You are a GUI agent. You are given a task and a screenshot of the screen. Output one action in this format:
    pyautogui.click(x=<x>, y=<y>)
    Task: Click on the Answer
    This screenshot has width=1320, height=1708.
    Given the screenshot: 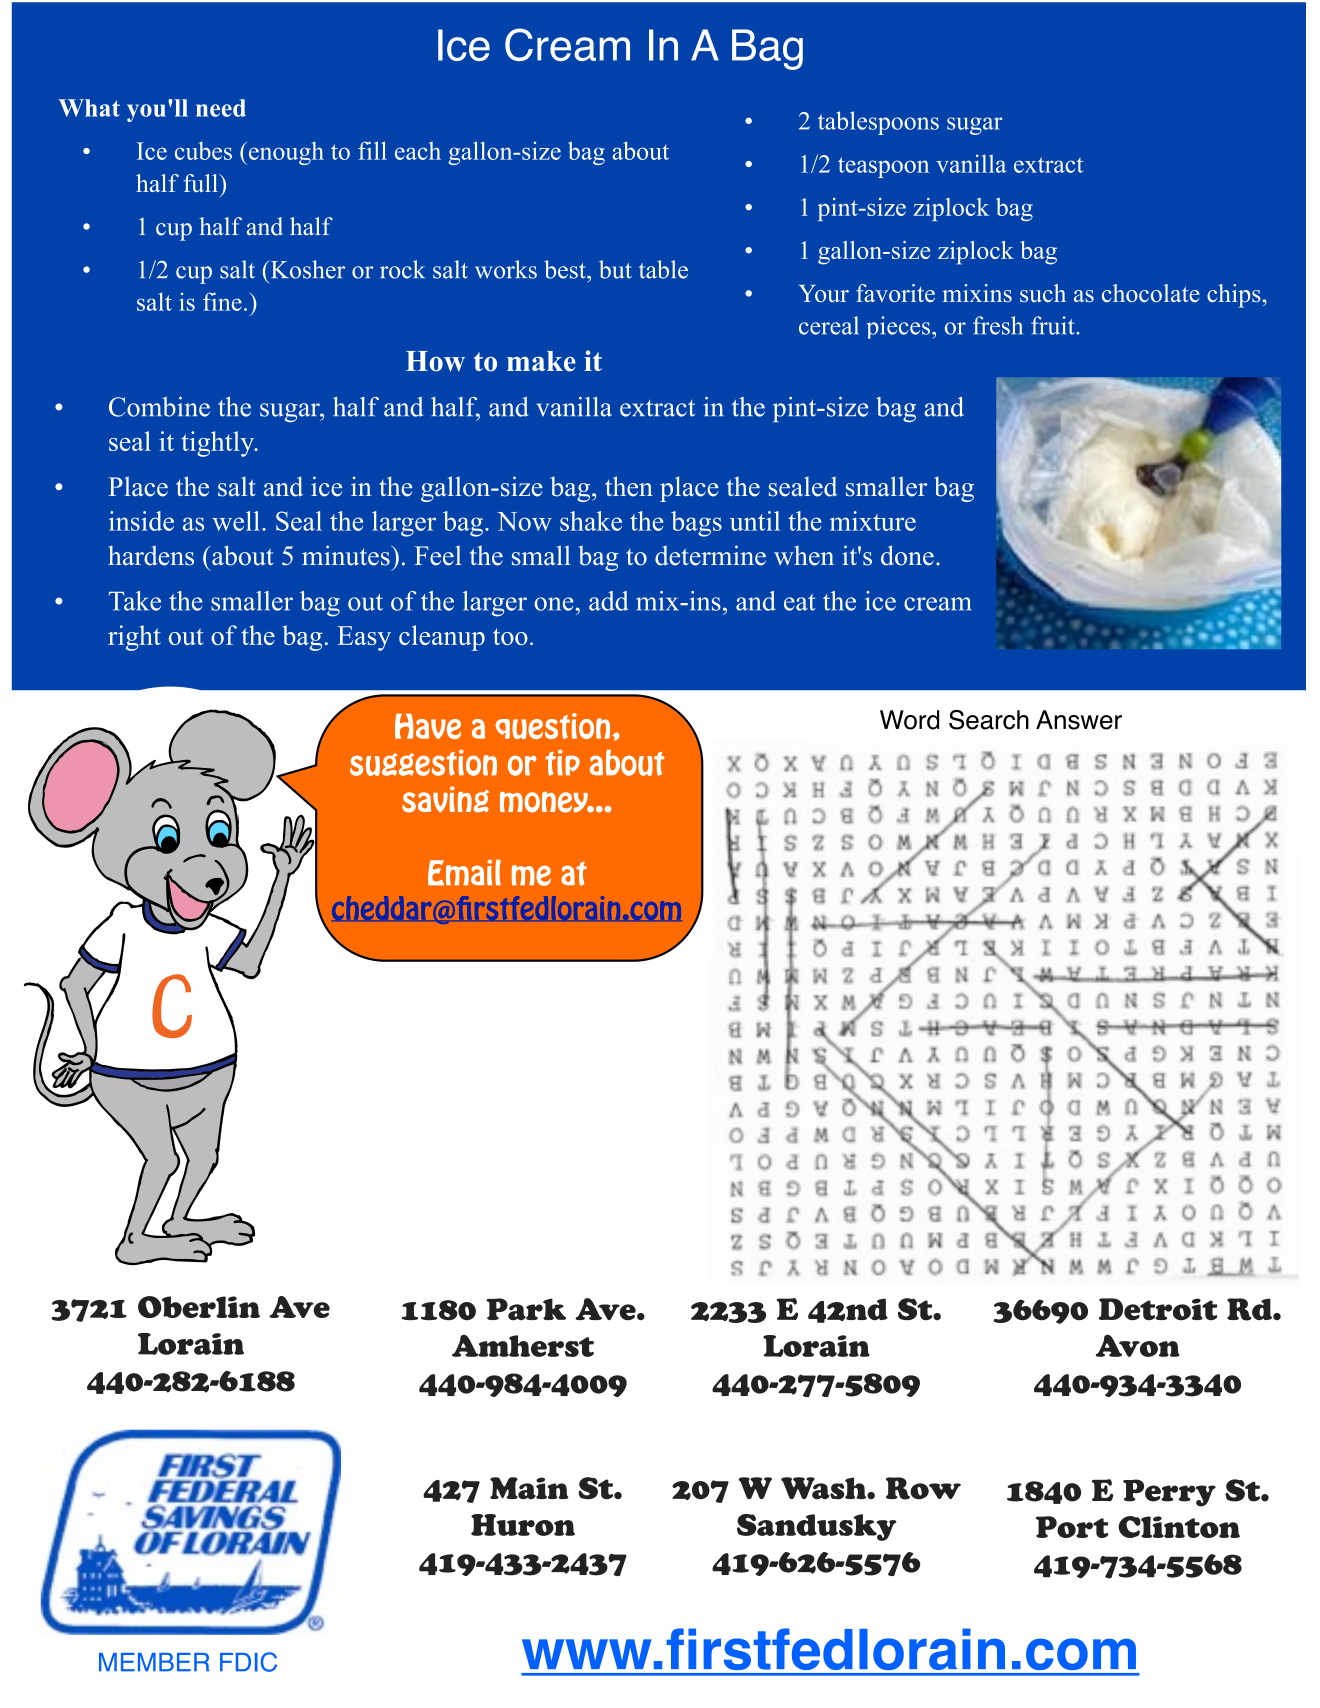 What is the action you would take?
    pyautogui.click(x=1079, y=720)
